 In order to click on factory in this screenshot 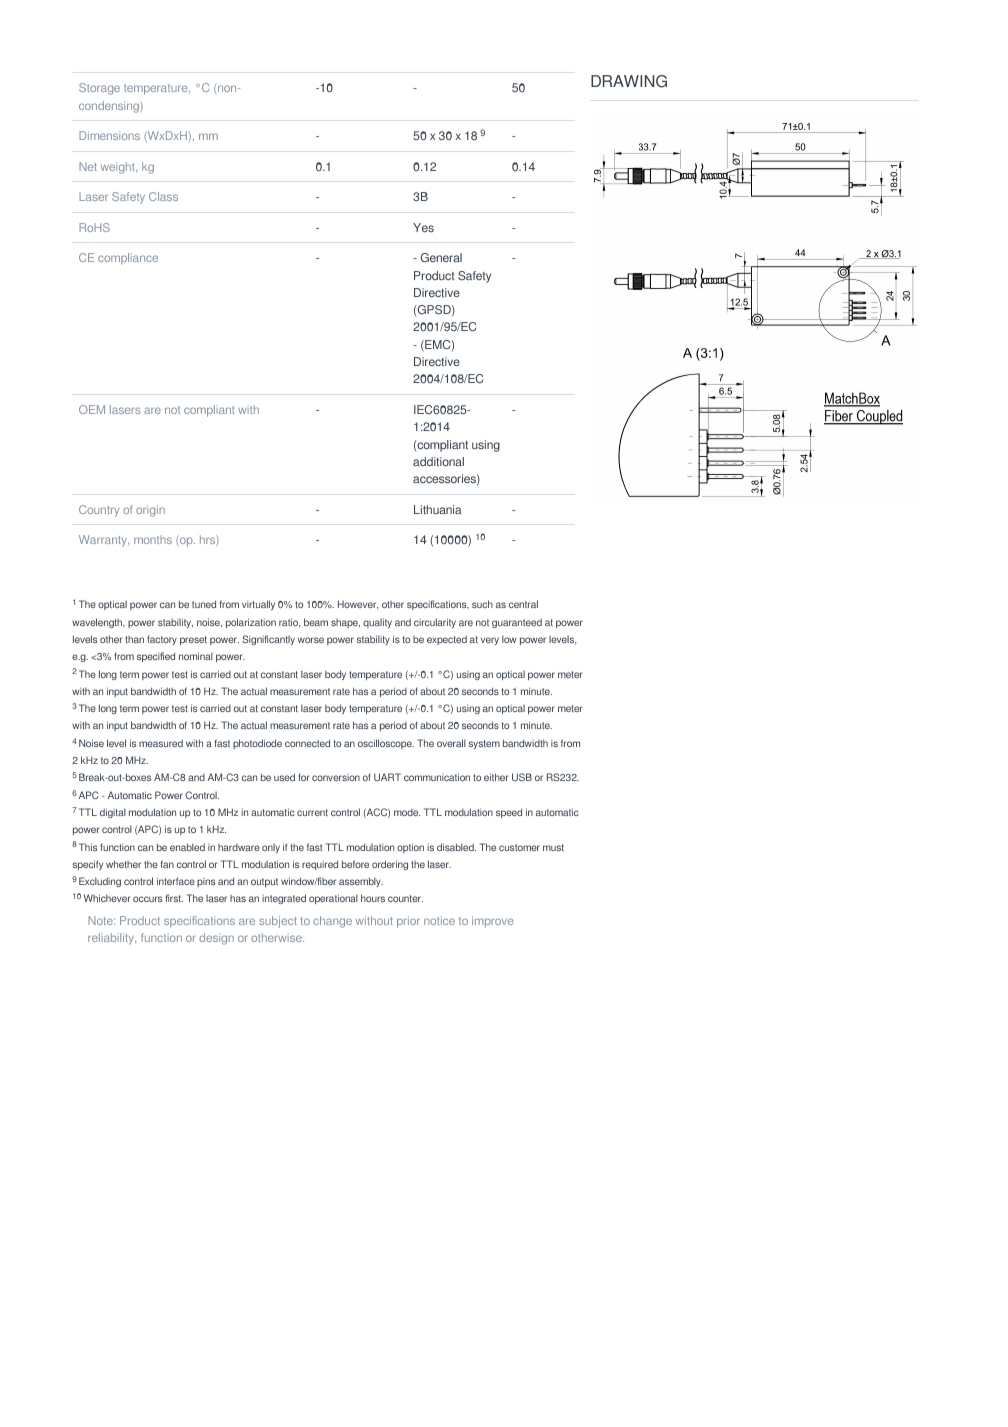, I will do `click(162, 640)`.
